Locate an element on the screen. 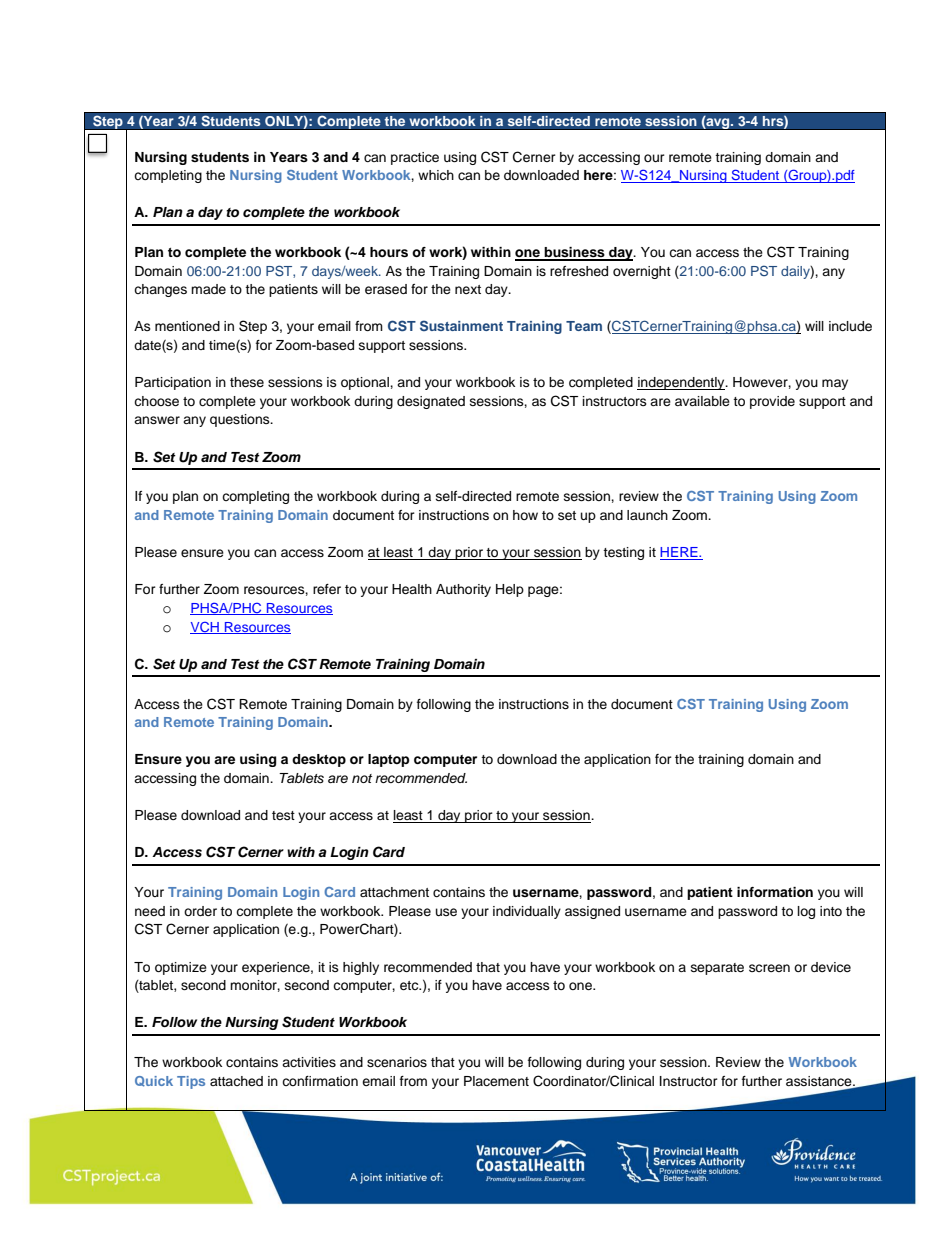  made is located at coordinates (208, 289).
